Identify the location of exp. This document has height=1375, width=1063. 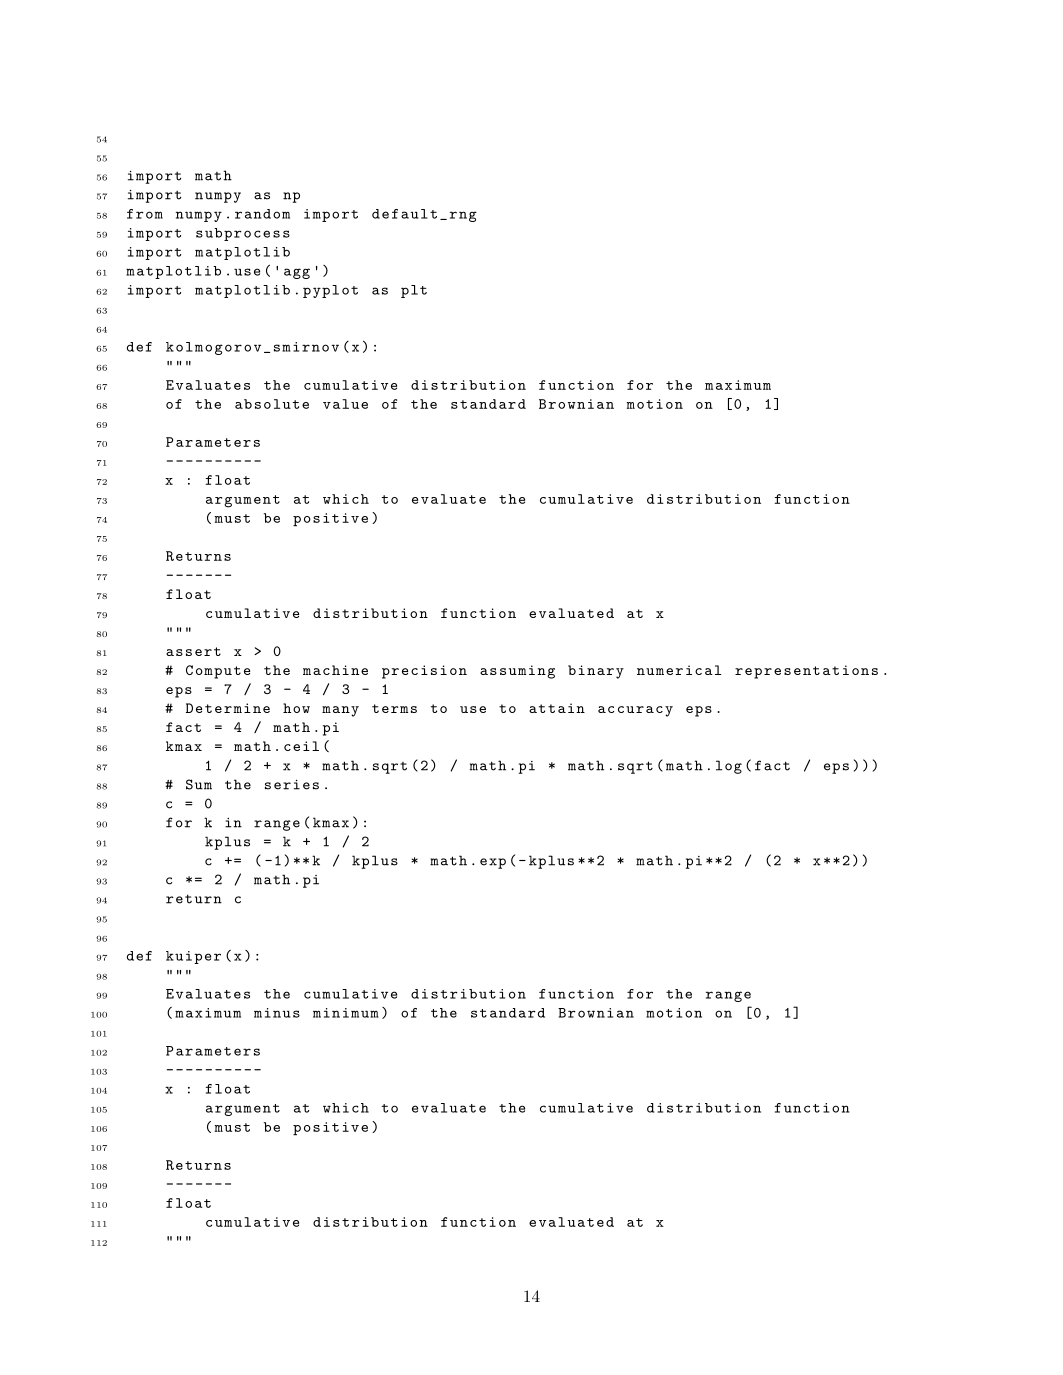
(493, 863).
